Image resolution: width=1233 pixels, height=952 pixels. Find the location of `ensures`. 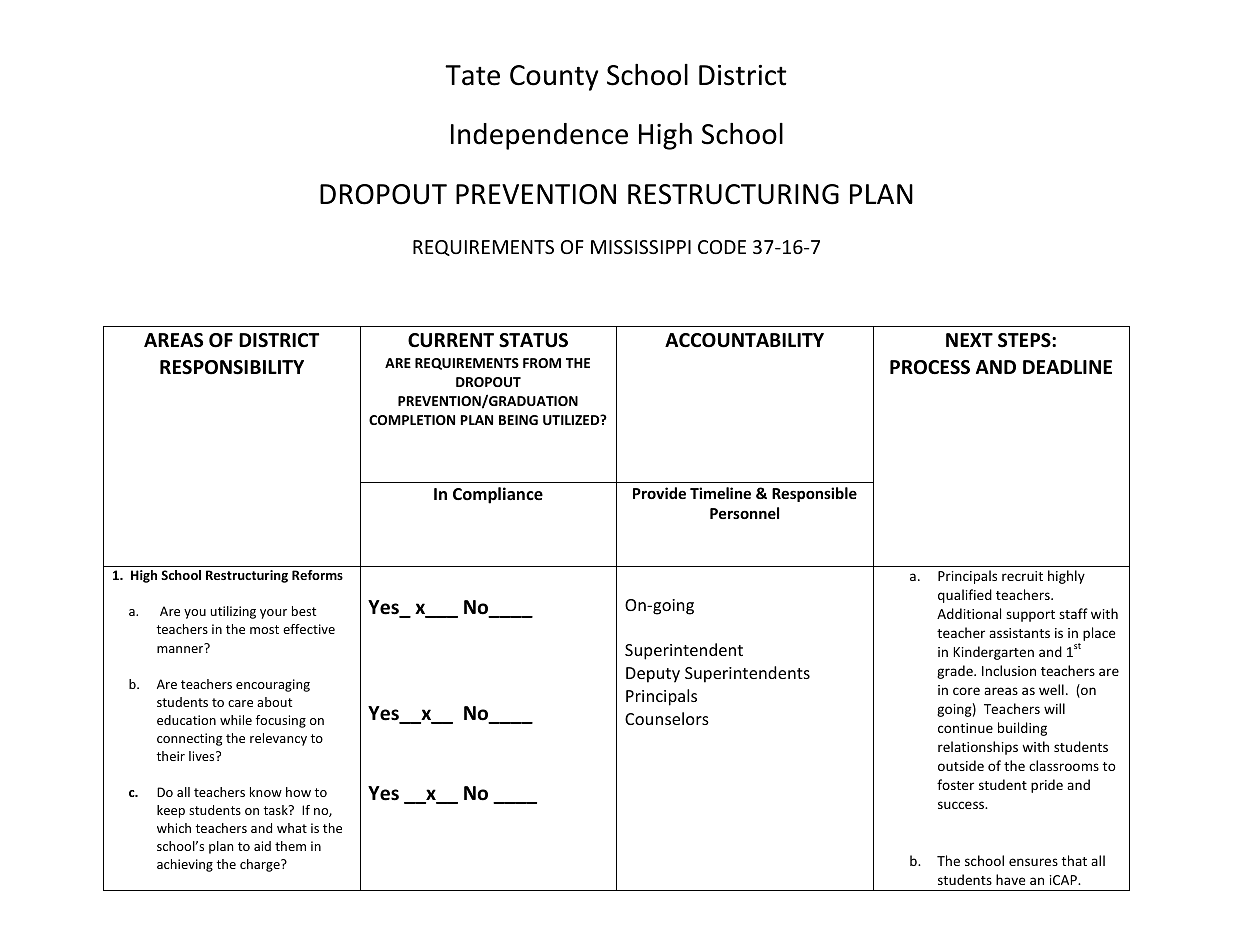

ensures is located at coordinates (1033, 862).
